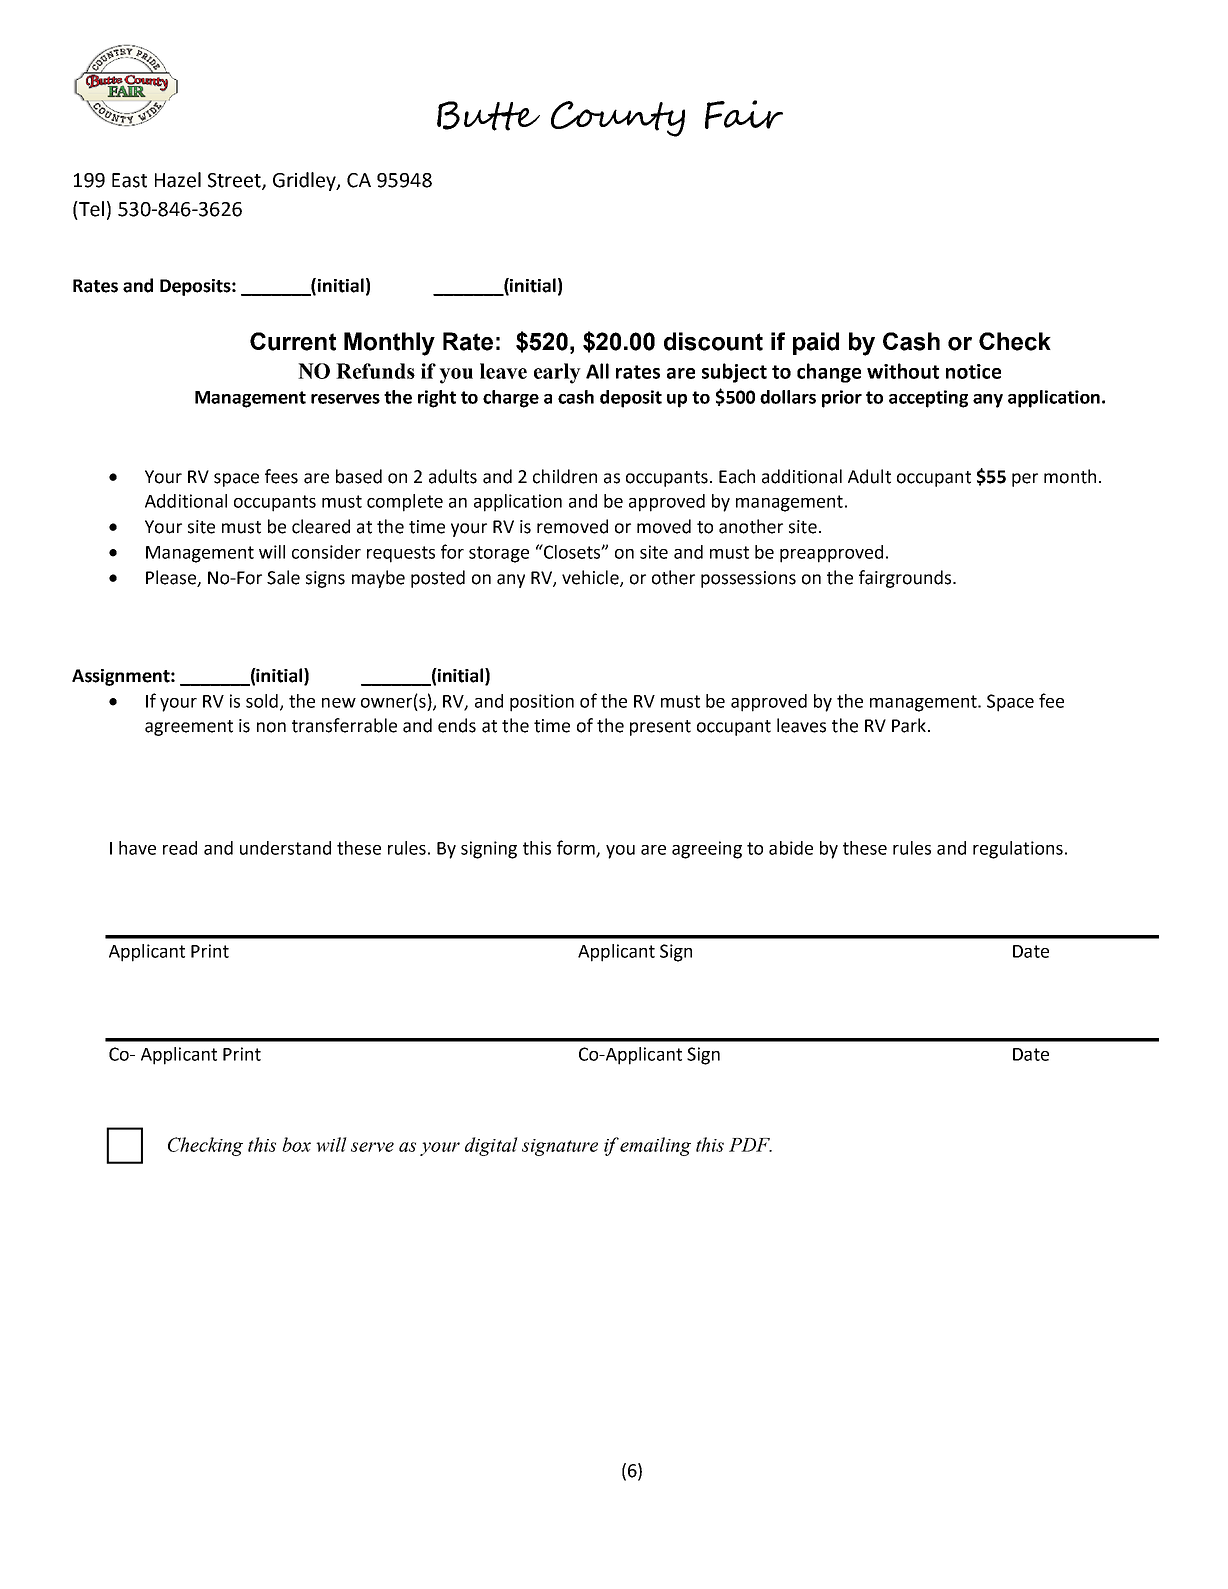 This document has width=1228, height=1589. Describe the element at coordinates (618, 119) in the document. I see `County` at that location.
